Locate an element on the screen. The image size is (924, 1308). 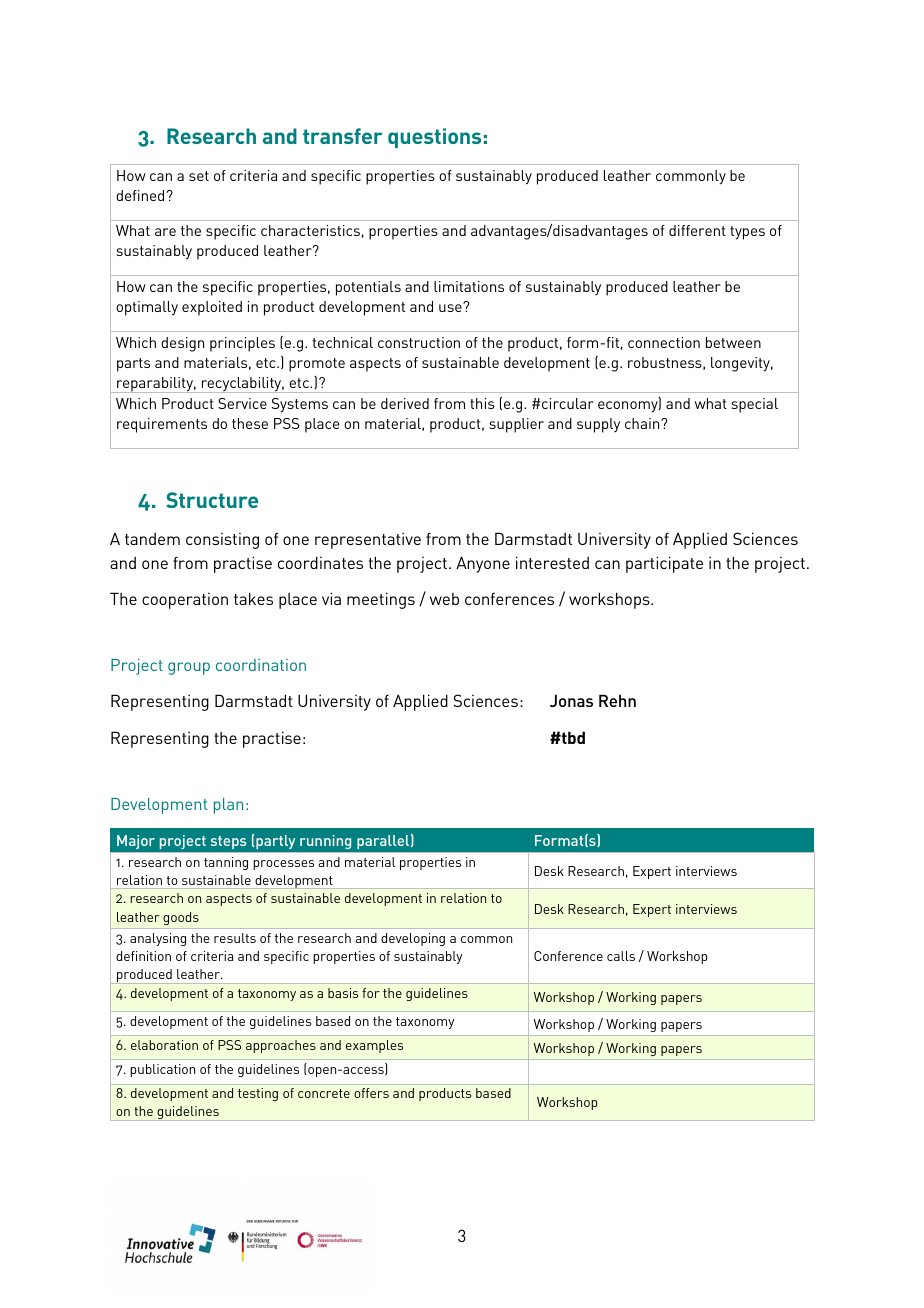
questions is located at coordinates (434, 138).
